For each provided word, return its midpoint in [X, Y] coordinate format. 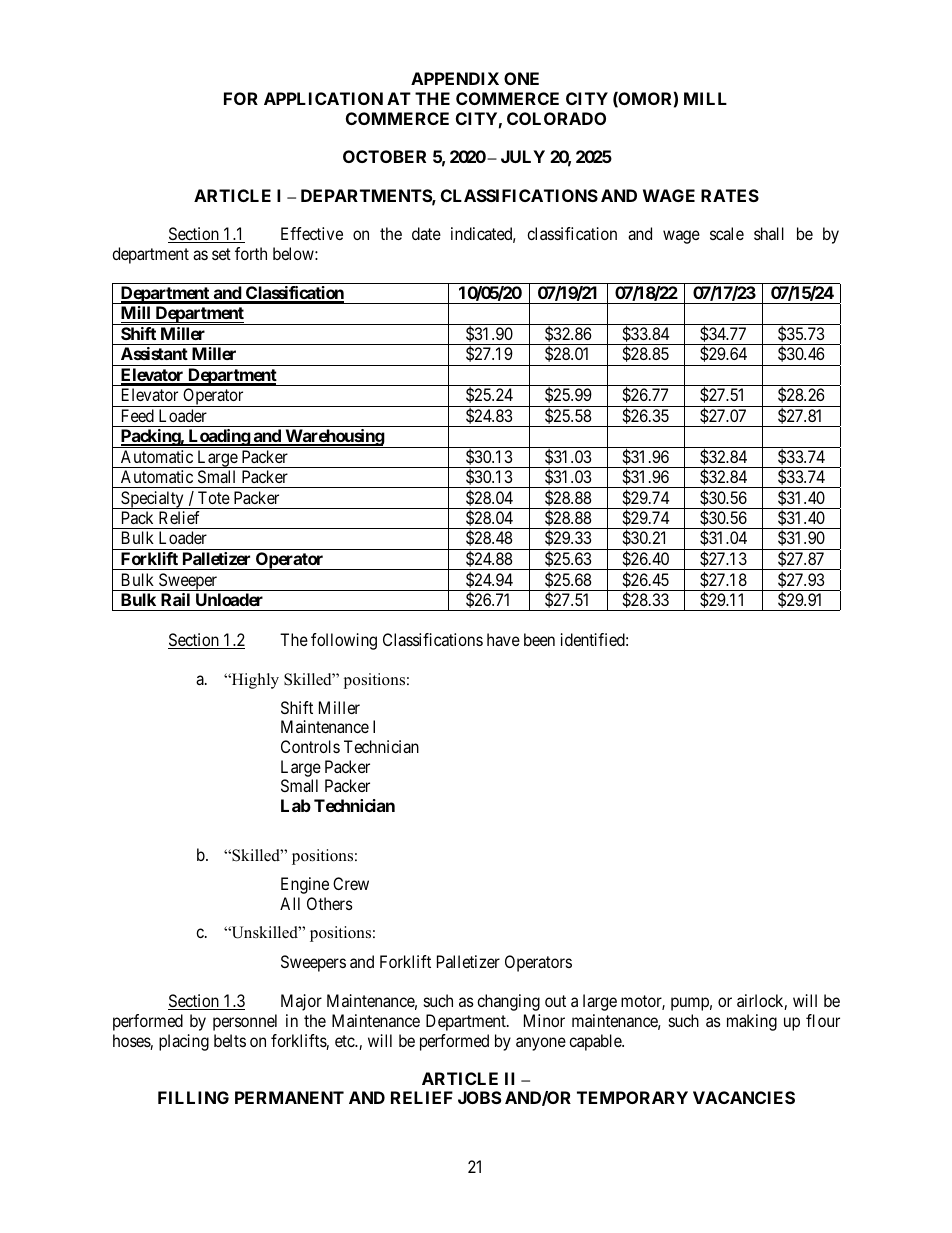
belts [230, 1040]
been [539, 639]
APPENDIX [455, 78]
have [503, 639]
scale [727, 233]
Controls [310, 746]
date [426, 233]
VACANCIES [744, 1097]
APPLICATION [323, 98]
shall [769, 233]
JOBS [479, 1097]
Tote [214, 497]
